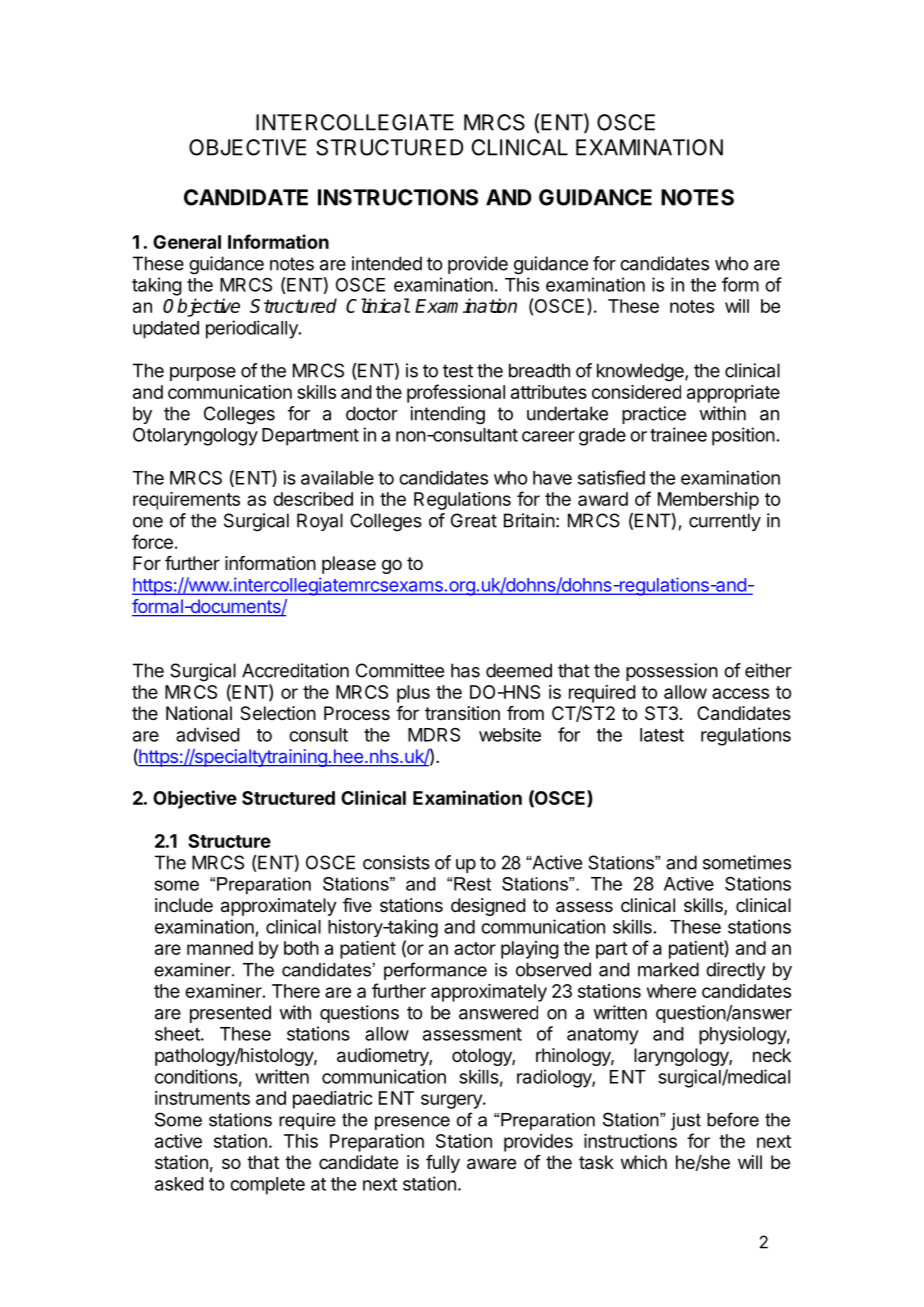 The image size is (924, 1307). Describe the element at coordinates (462, 713) in the screenshot. I see `transition` at that location.
